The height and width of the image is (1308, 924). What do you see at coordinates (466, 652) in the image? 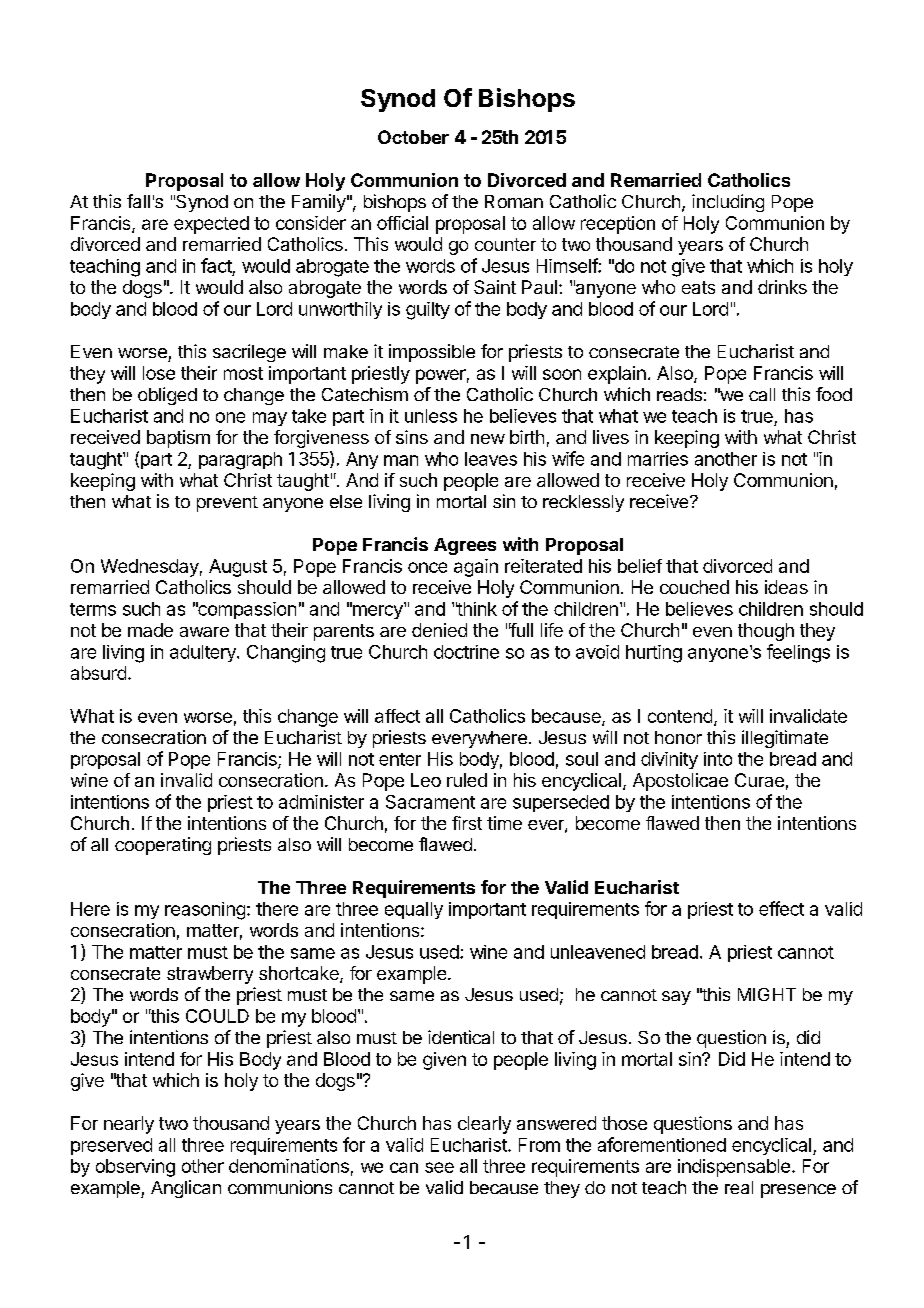
I see `doctrine` at bounding box center [466, 652].
